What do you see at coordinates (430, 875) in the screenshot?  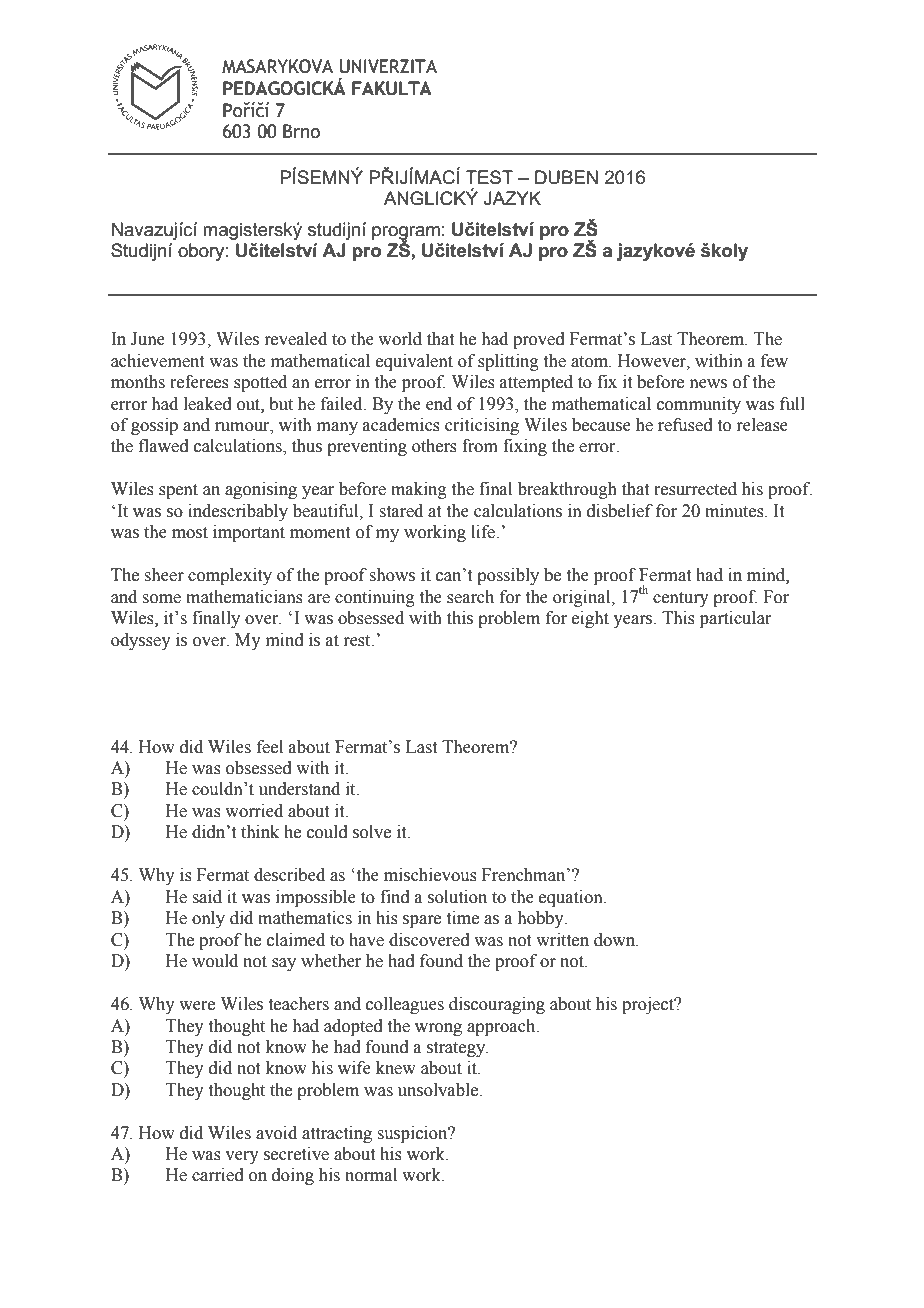 I see `mischievous` at bounding box center [430, 875].
